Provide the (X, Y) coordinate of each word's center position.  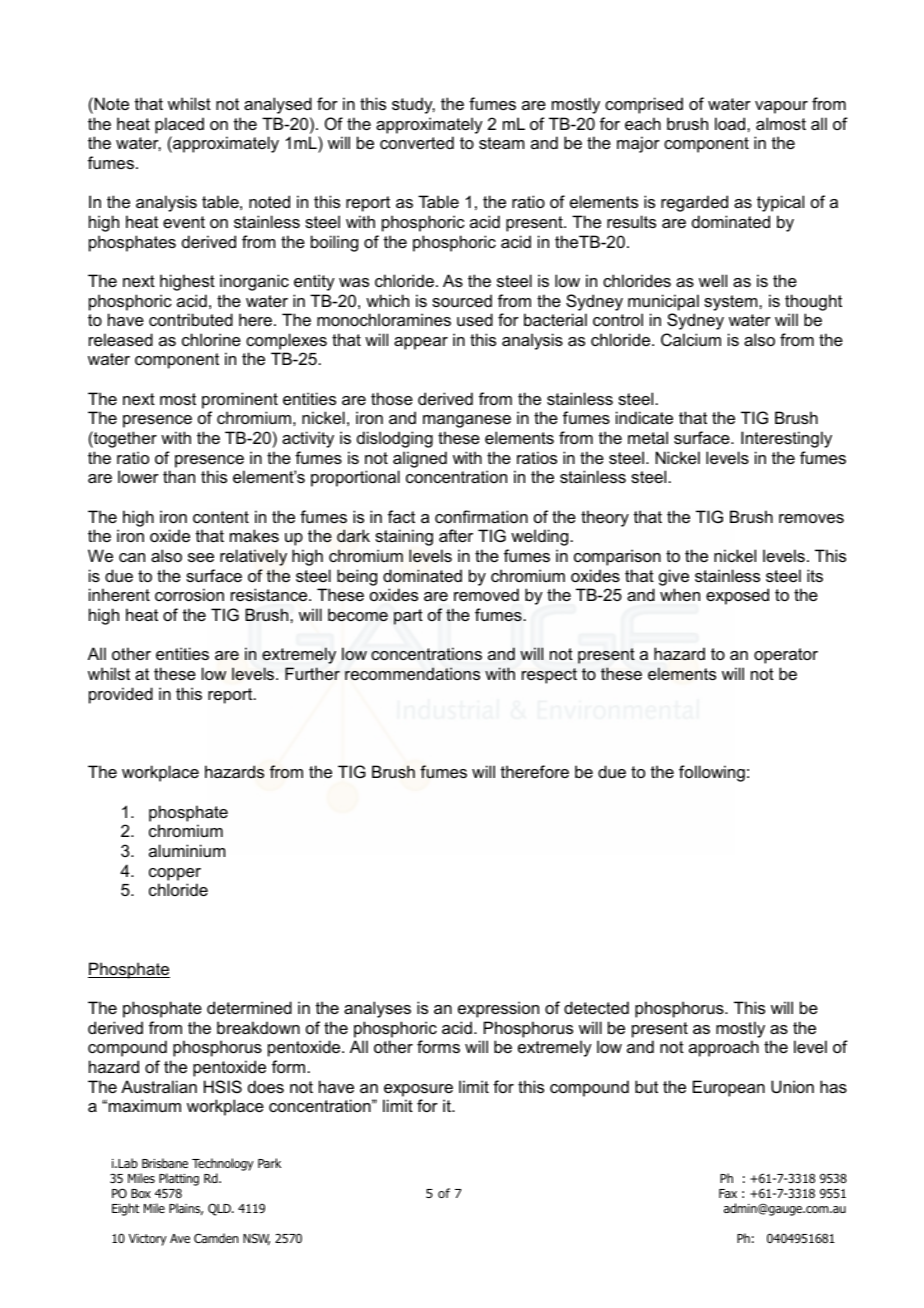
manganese (467, 421)
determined (249, 1007)
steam (501, 143)
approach (724, 1048)
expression (498, 1009)
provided (121, 695)
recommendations (412, 673)
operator (786, 656)
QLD (220, 1209)
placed (179, 125)
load (731, 123)
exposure (418, 1090)
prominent (240, 400)
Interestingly (786, 439)
